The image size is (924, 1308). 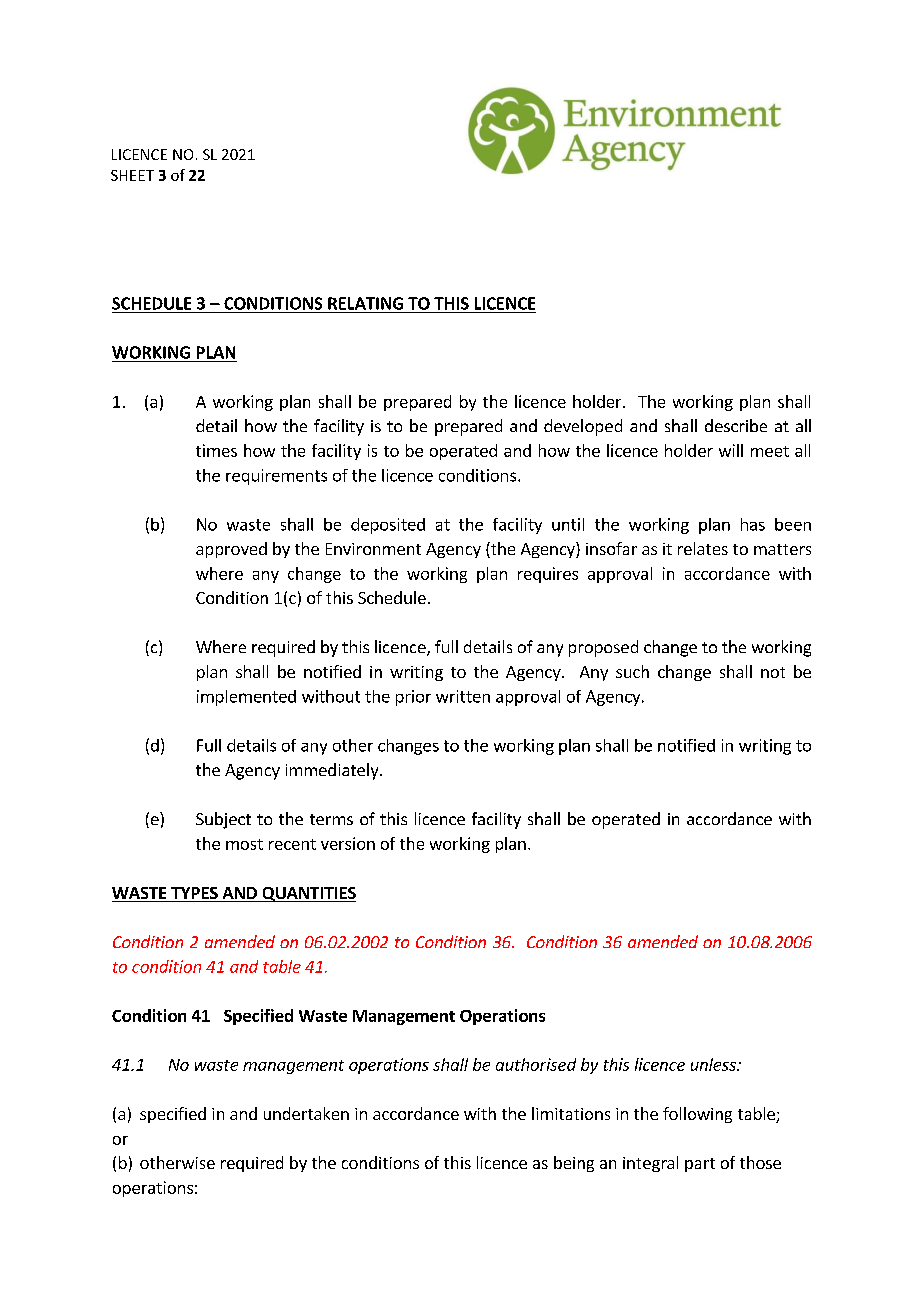 What do you see at coordinates (736, 425) in the image?
I see `describe` at bounding box center [736, 425].
